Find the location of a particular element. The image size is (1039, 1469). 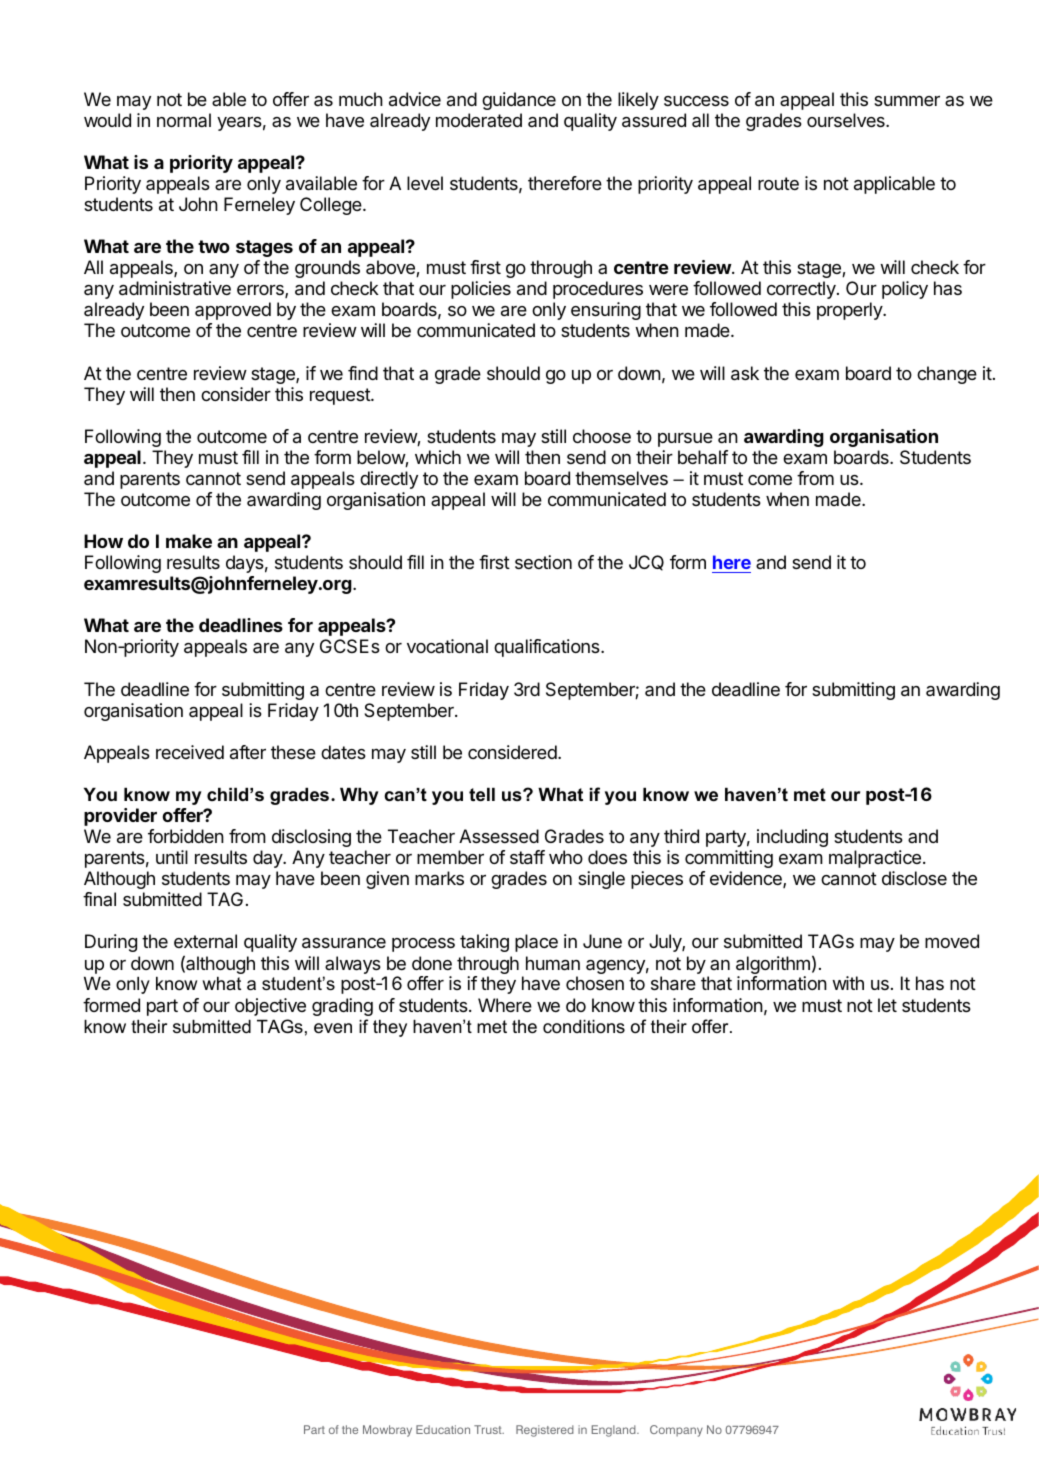

normal is located at coordinates (184, 120).
